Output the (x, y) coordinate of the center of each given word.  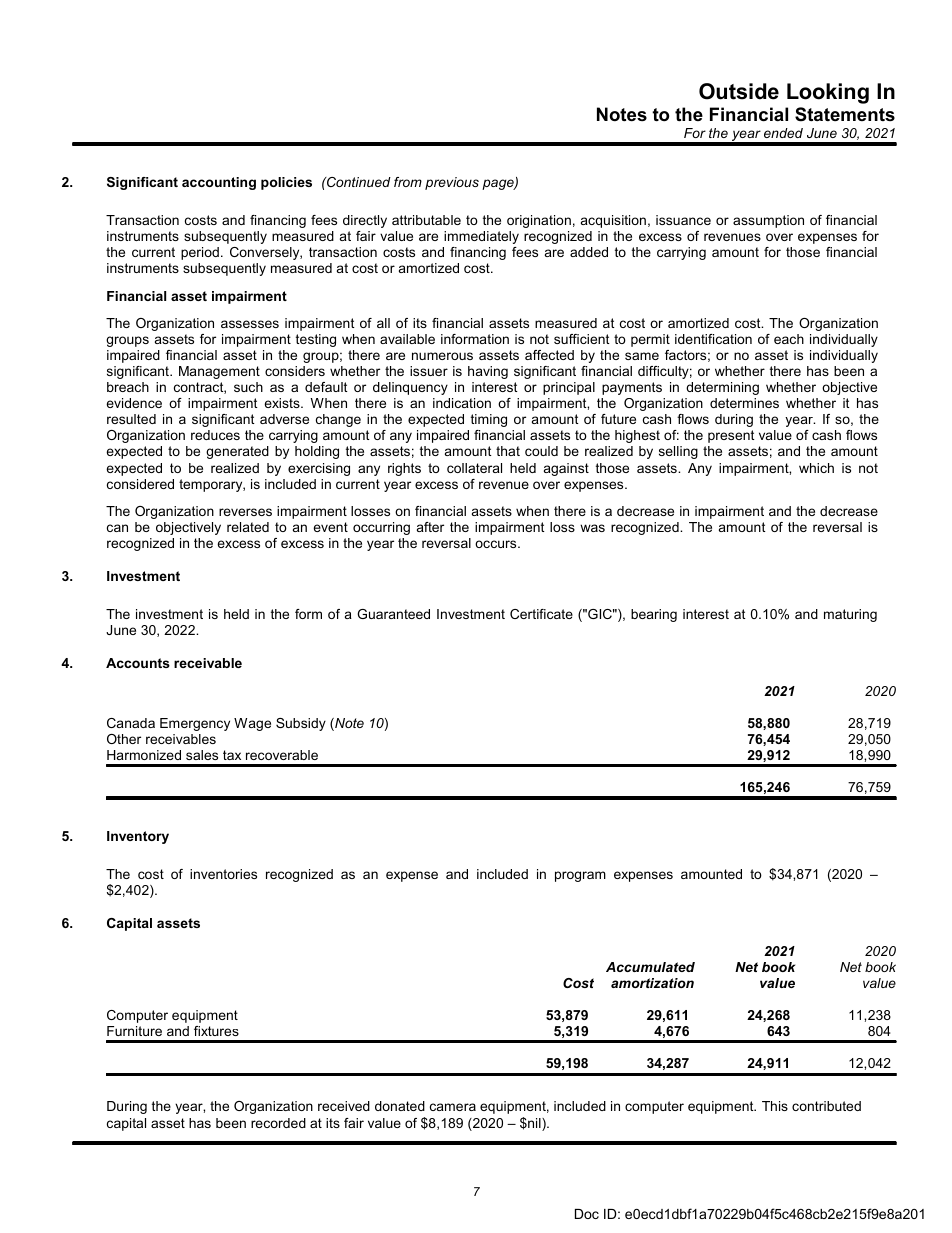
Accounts (138, 663)
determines (744, 403)
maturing (850, 615)
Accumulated (650, 967)
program (580, 876)
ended (783, 133)
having (488, 372)
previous (452, 183)
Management (219, 372)
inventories (223, 874)
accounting (219, 183)
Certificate (541, 614)
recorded (278, 1123)
